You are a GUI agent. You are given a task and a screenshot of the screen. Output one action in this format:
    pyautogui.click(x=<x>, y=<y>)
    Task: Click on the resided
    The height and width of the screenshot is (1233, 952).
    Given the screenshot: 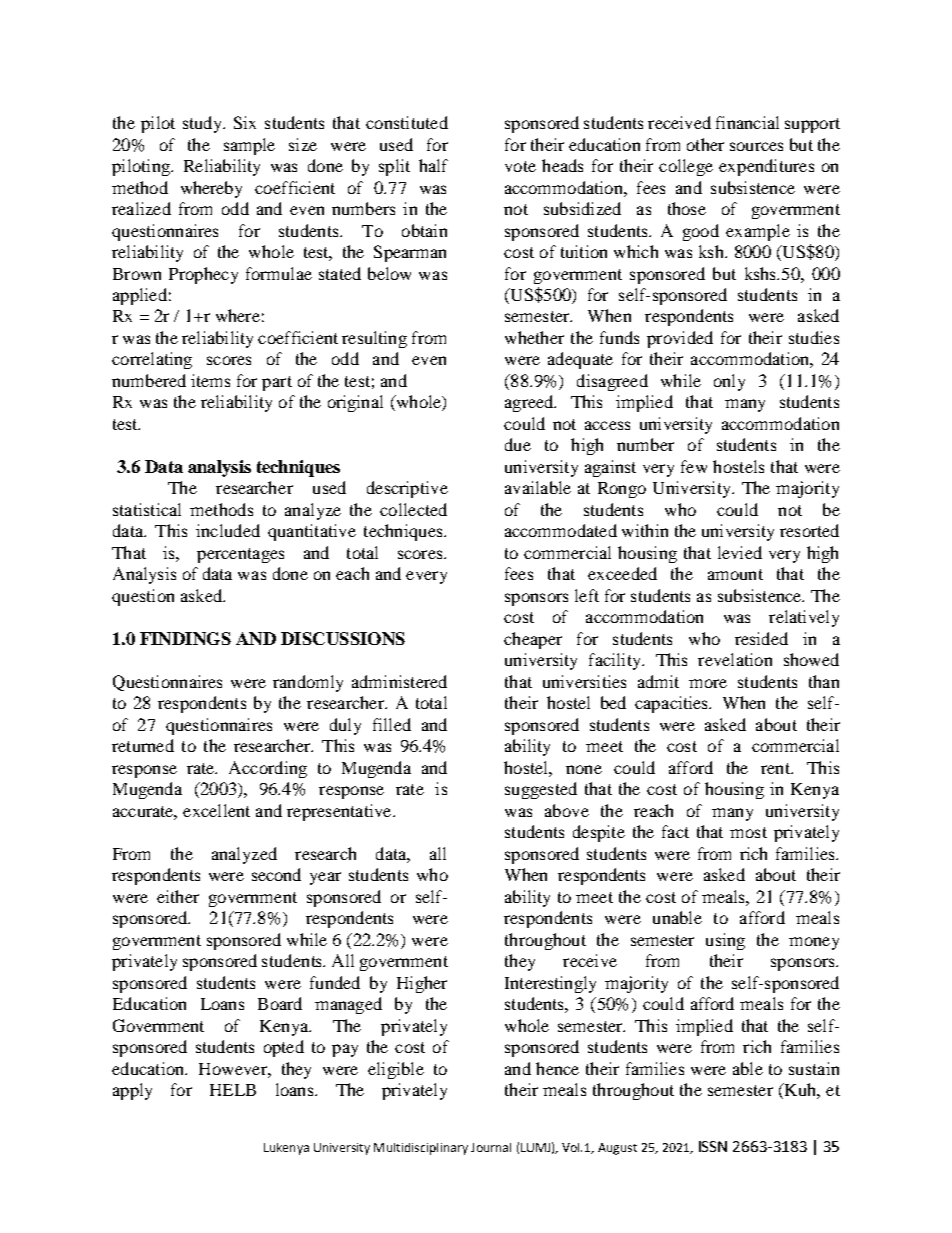 What is the action you would take?
    pyautogui.click(x=761, y=638)
